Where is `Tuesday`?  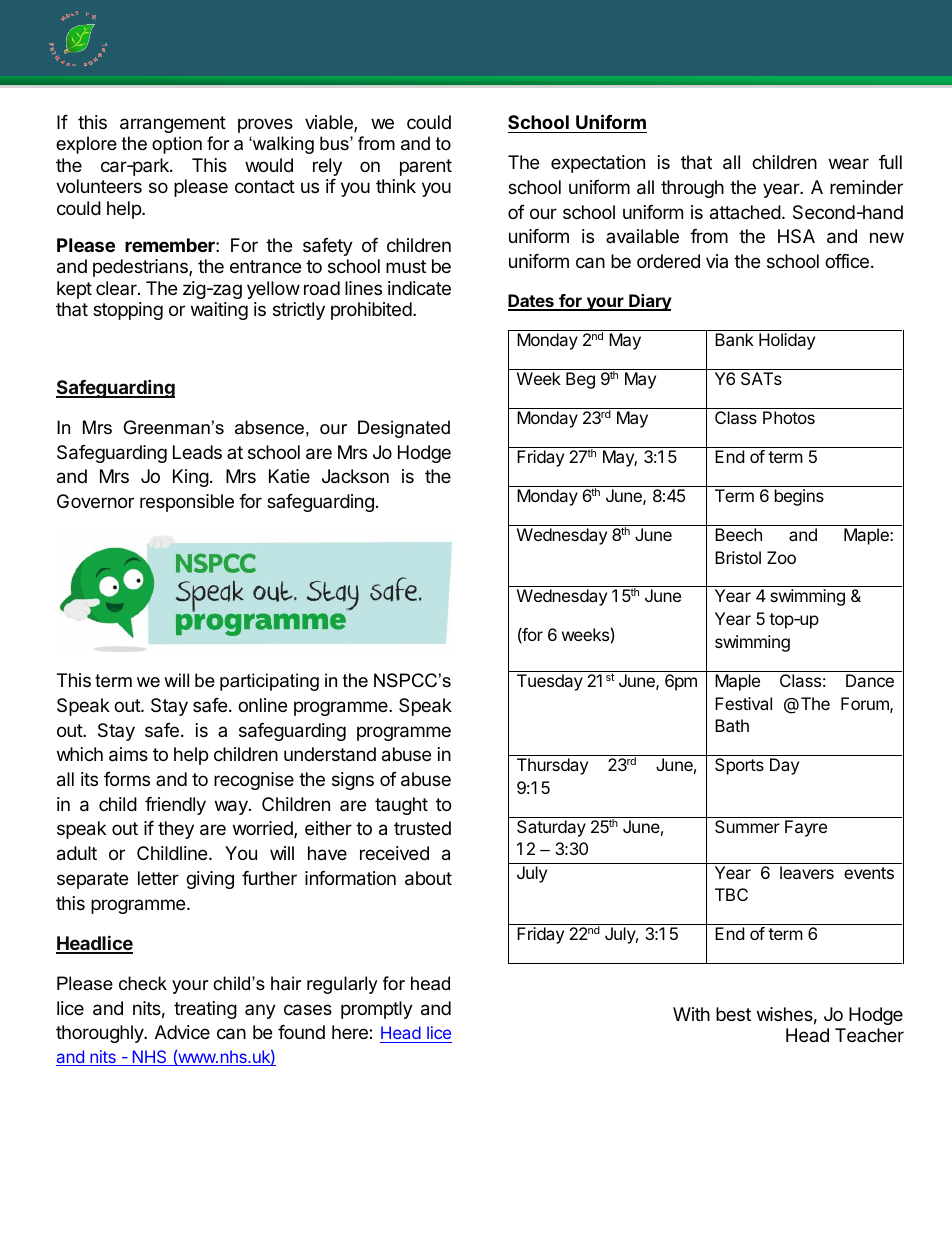
Tuesday is located at coordinates (550, 682).
